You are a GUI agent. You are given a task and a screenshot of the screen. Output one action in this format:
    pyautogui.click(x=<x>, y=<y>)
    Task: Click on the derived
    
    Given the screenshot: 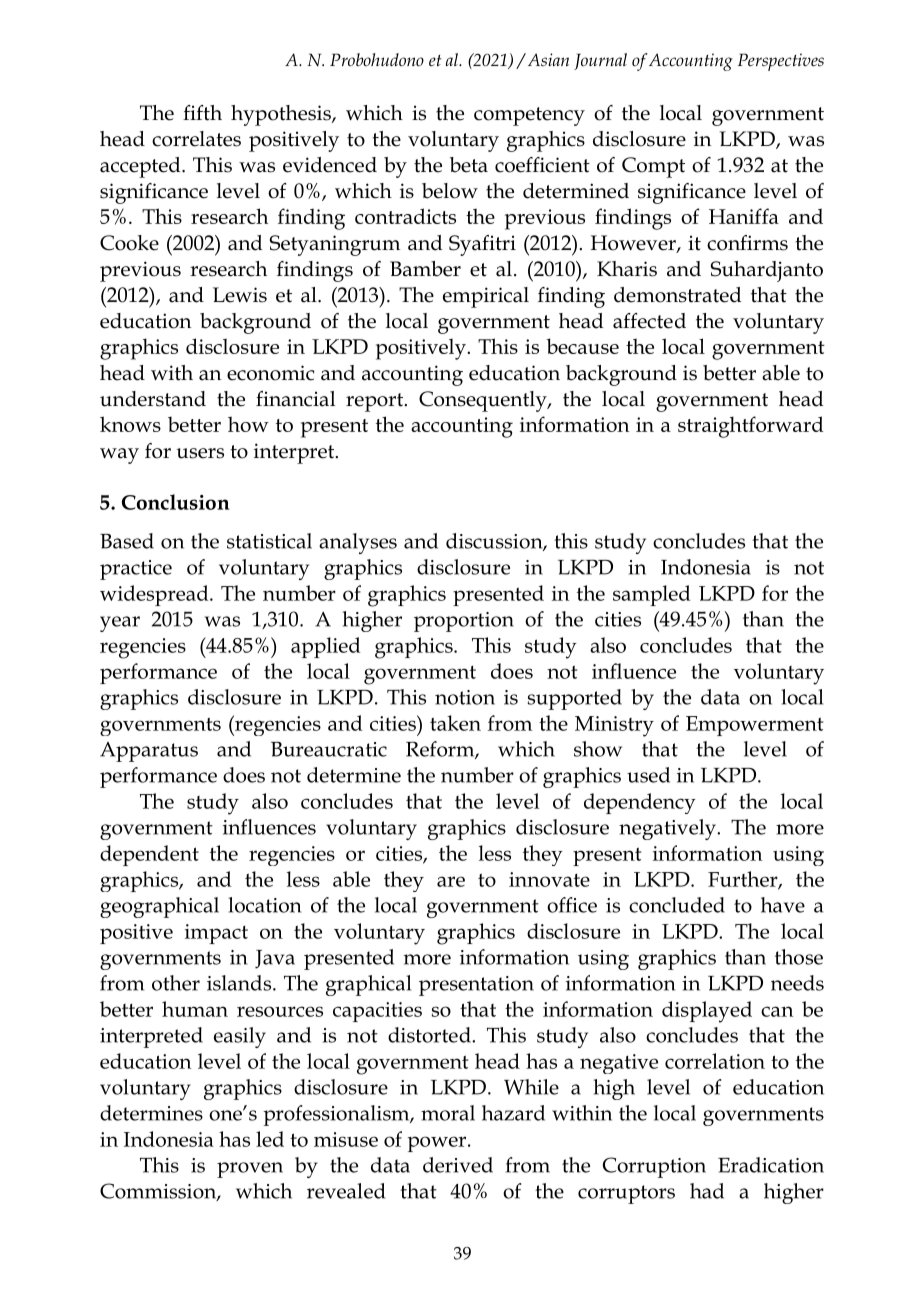 What is the action you would take?
    pyautogui.click(x=458, y=1165)
